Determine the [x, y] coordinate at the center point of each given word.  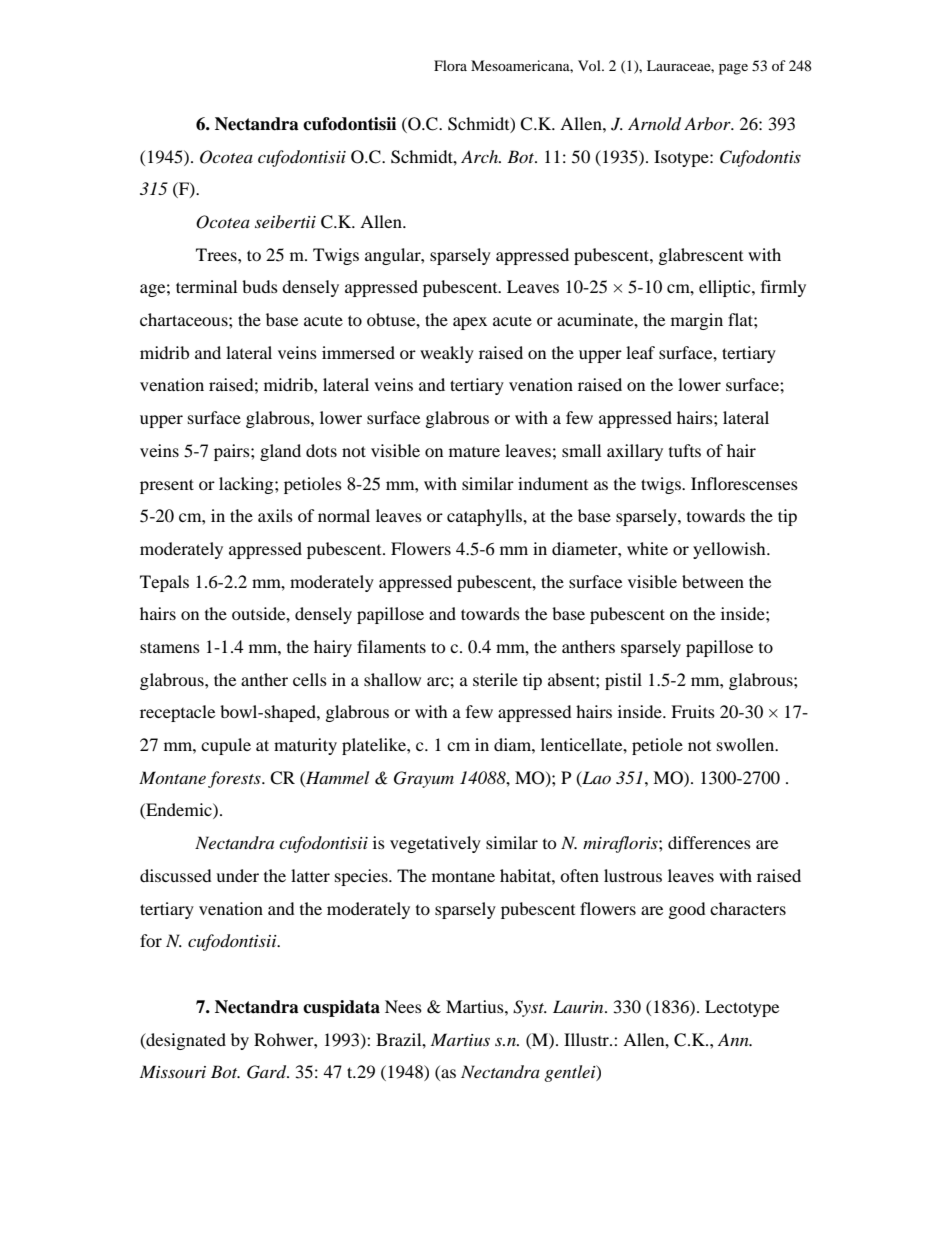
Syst [530, 1008]
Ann [734, 1039]
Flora [450, 65]
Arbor [708, 123]
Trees [217, 254]
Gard [268, 1072]
